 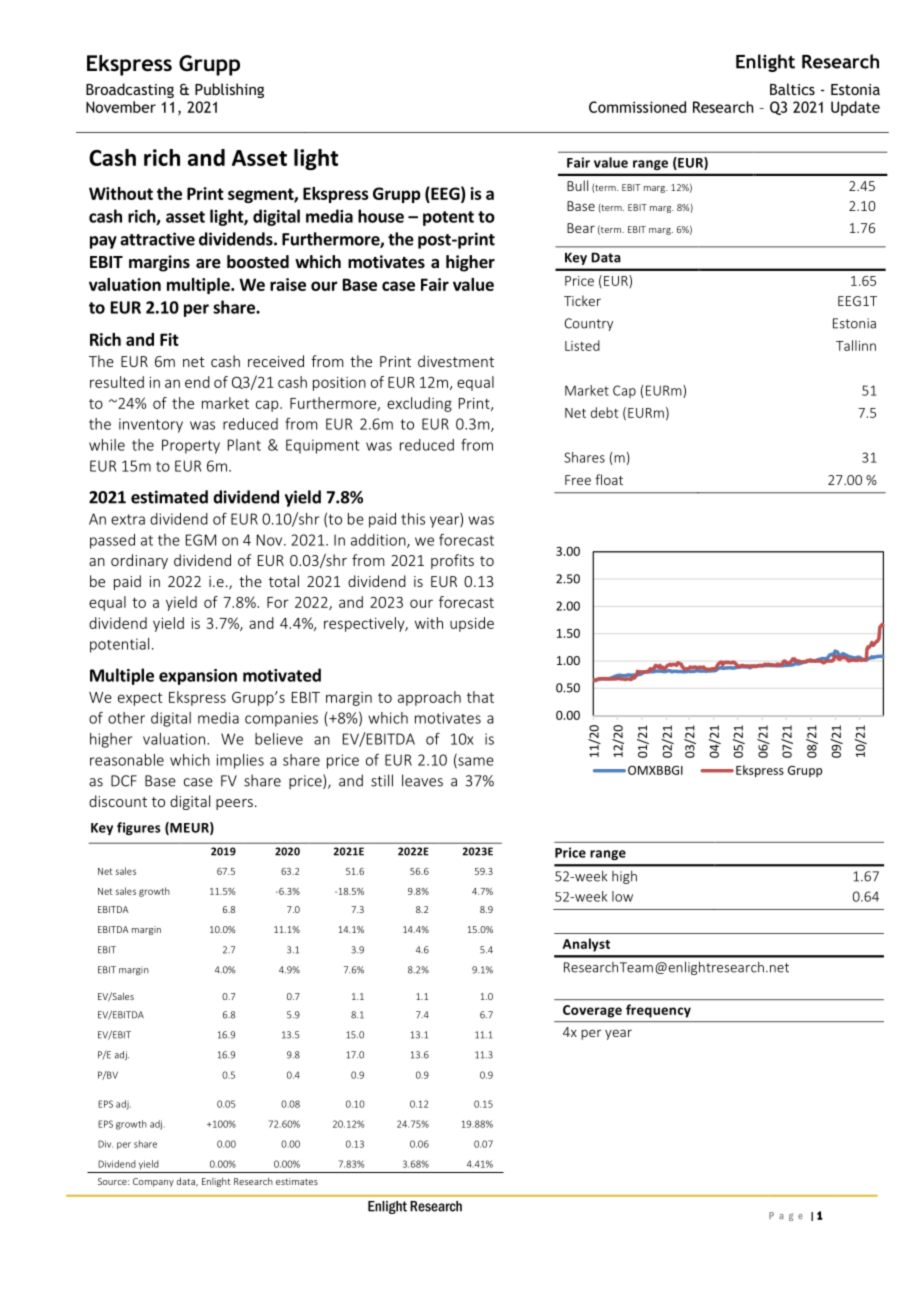 What do you see at coordinates (577, 185) in the image?
I see `Bull` at bounding box center [577, 185].
